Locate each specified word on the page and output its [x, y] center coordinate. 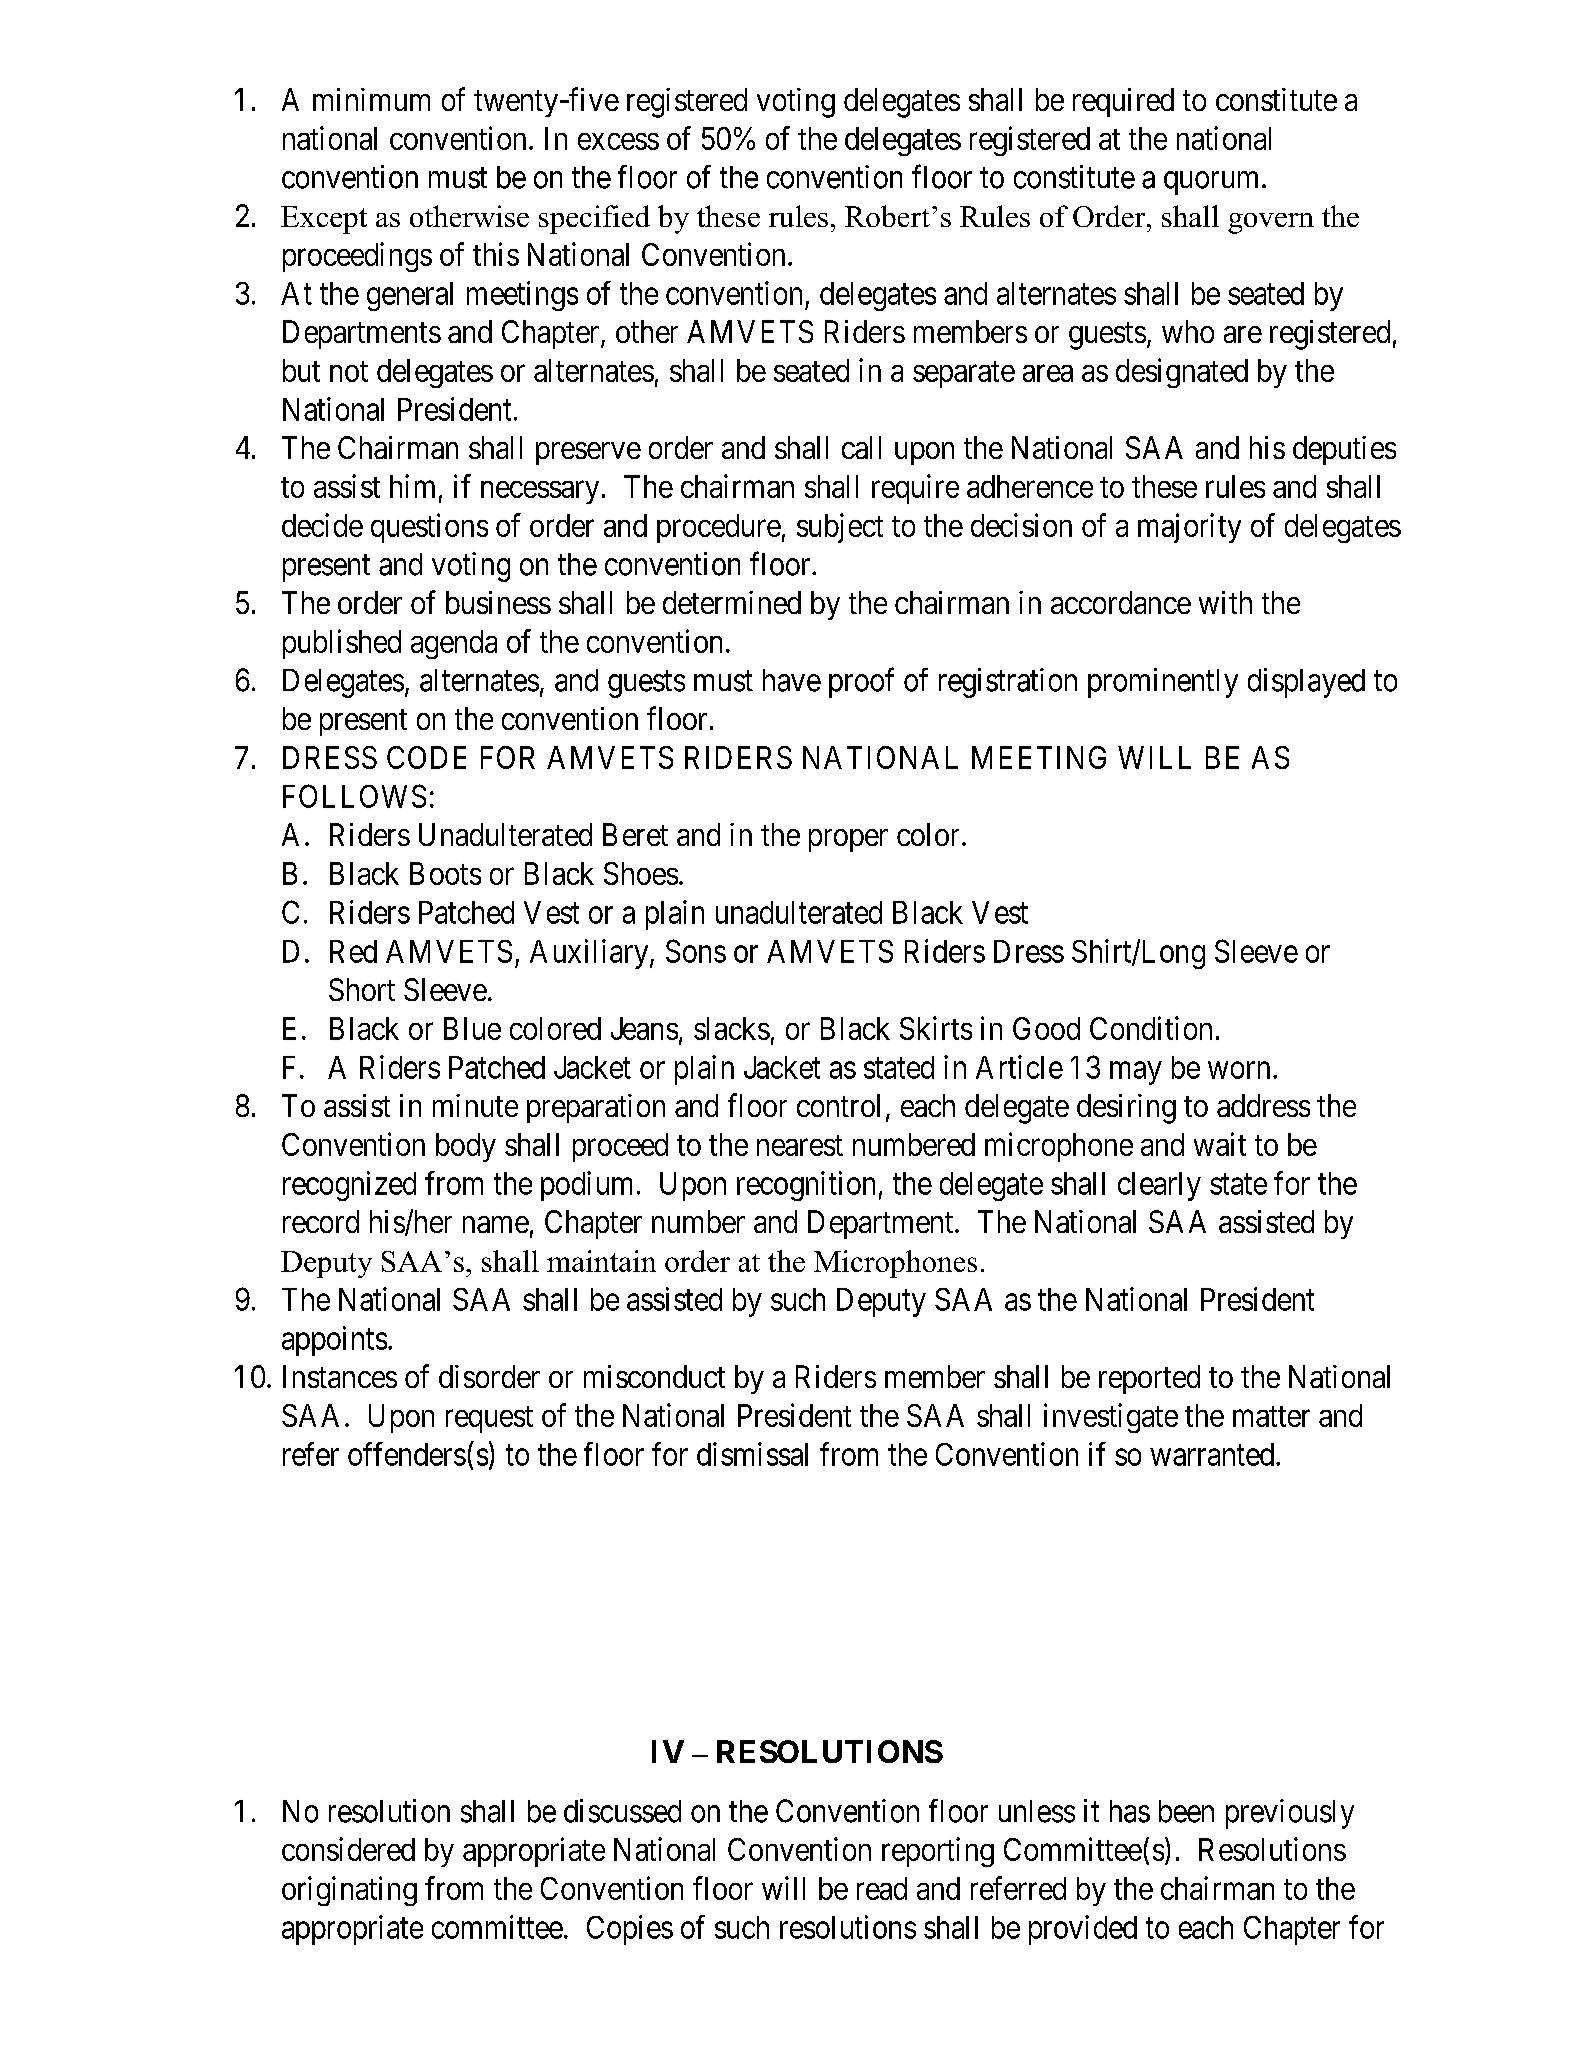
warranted [1213, 1454]
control [838, 1105]
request [489, 1419]
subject [840, 528]
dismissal [752, 1454]
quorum [1211, 183]
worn [1239, 1070]
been [1186, 1811]
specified [594, 219]
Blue [472, 1028]
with [1225, 602]
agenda [454, 644]
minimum [371, 99]
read [882, 1888]
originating [349, 1891]
